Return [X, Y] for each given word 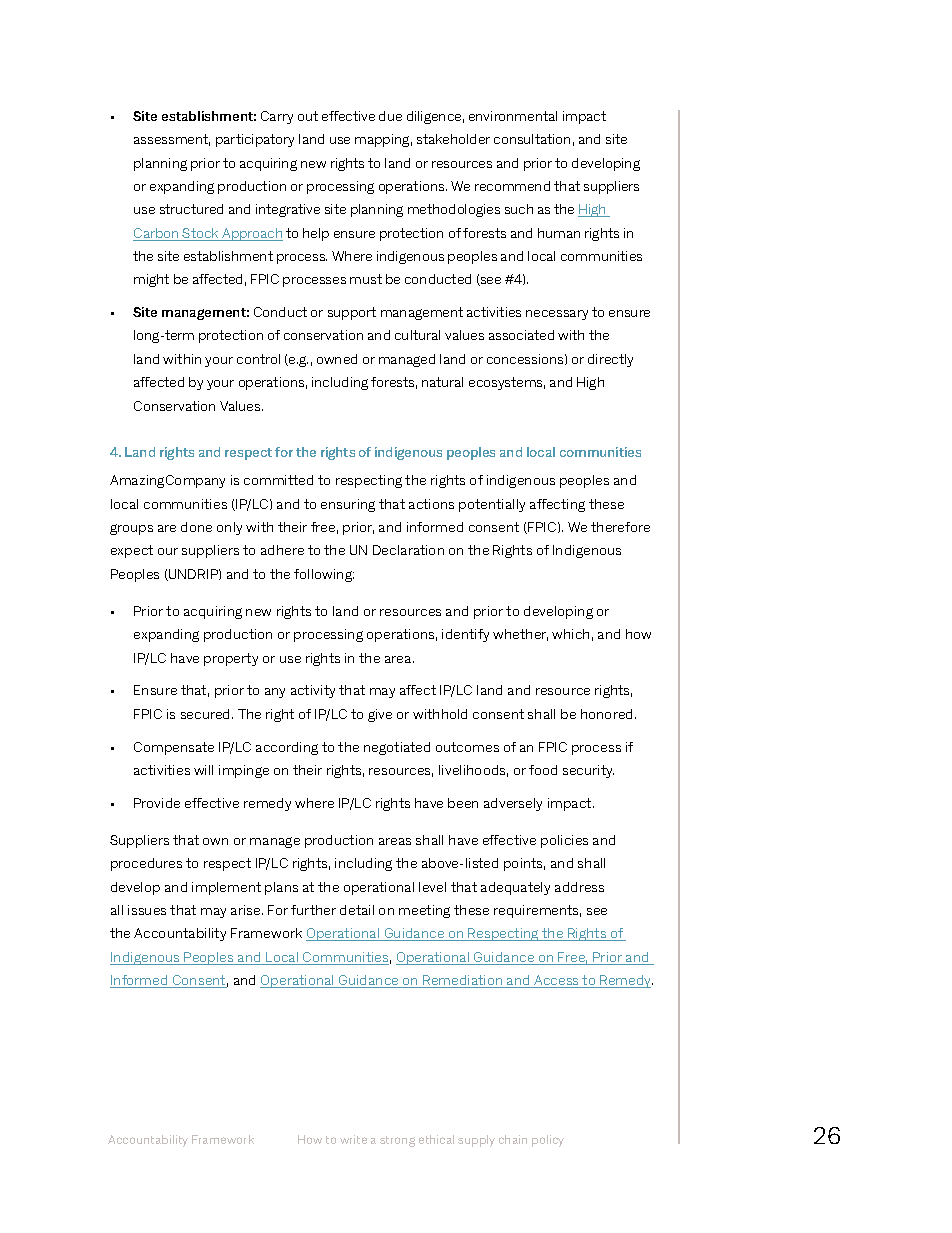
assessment [172, 140]
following [324, 575]
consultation [532, 139]
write [353, 1139]
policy [548, 1141]
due [390, 116]
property [231, 659]
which [570, 634]
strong [397, 1141]
